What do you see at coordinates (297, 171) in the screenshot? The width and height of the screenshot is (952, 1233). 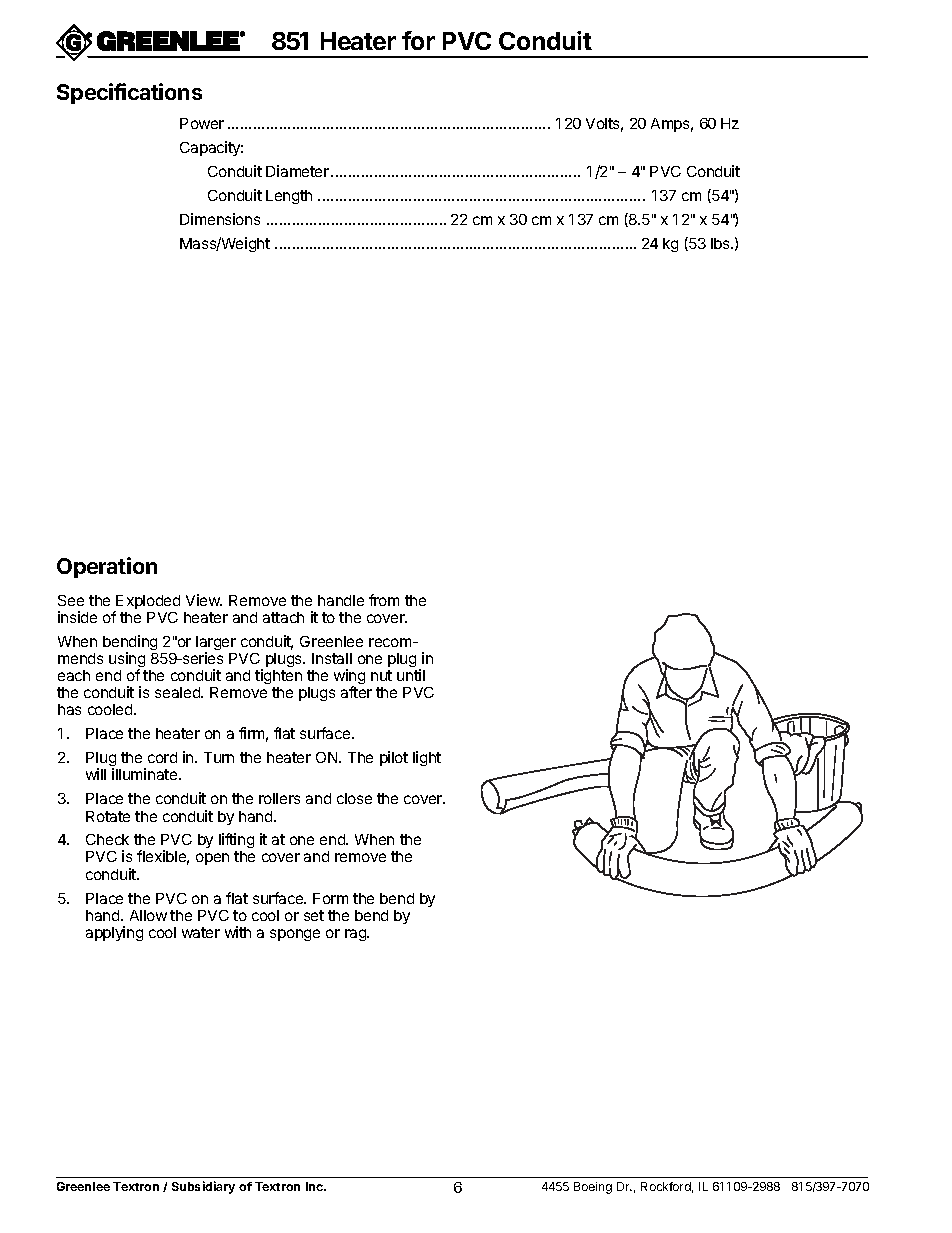 I see `Diameter` at bounding box center [297, 171].
